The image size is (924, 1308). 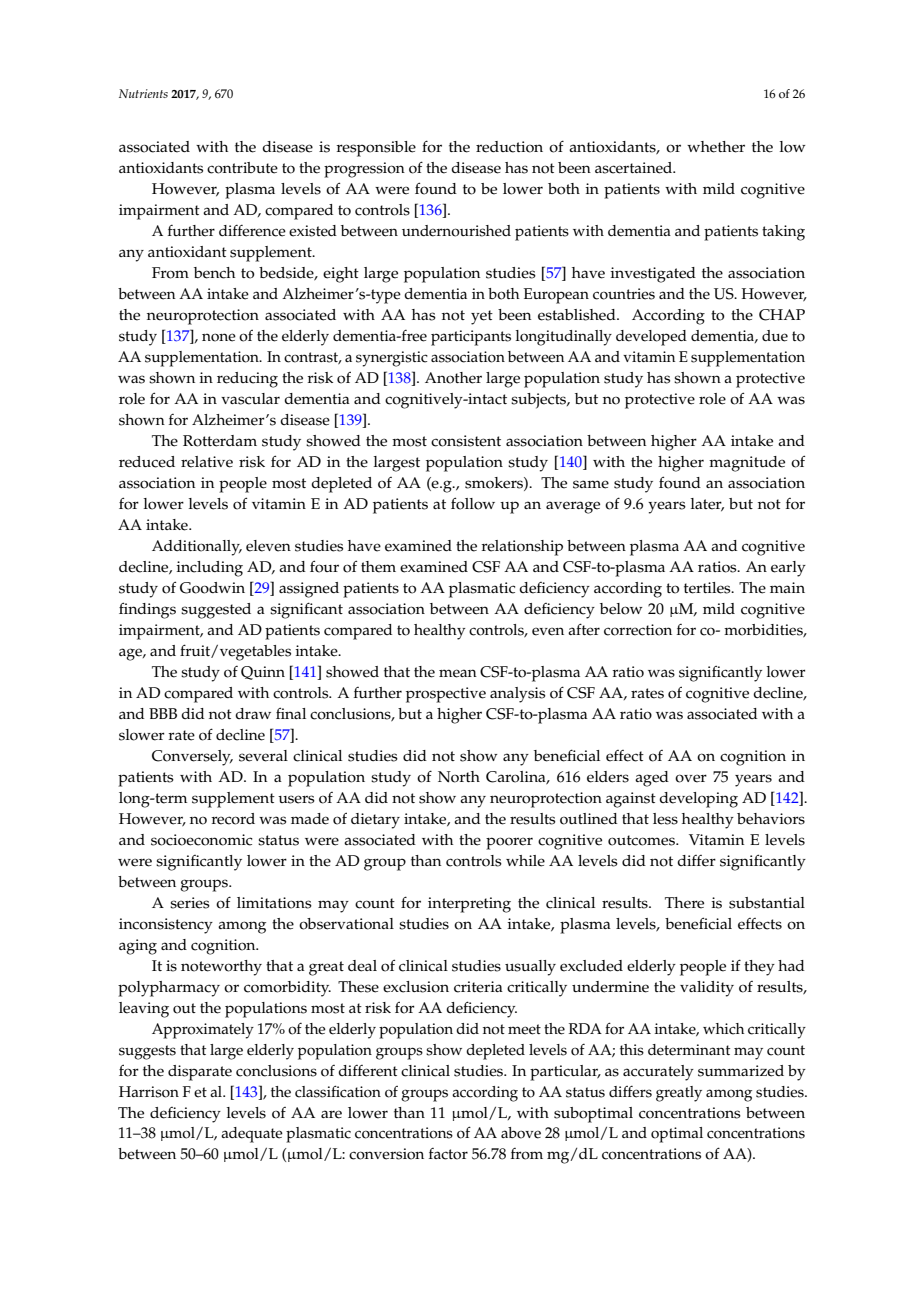 What do you see at coordinates (716, 147) in the screenshot?
I see `whether` at bounding box center [716, 147].
